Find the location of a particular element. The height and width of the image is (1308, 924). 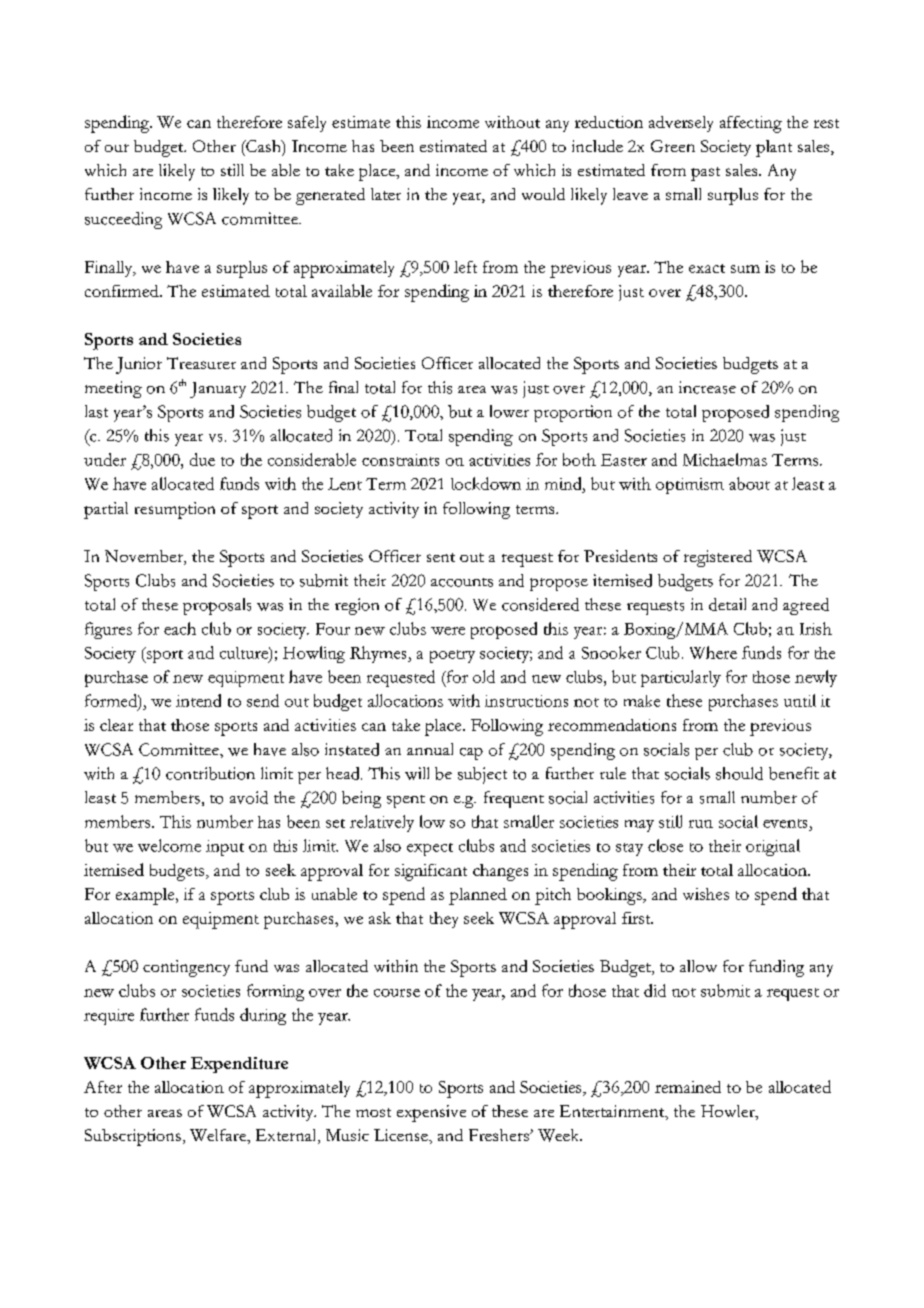

succeeding is located at coordinates (123, 220).
